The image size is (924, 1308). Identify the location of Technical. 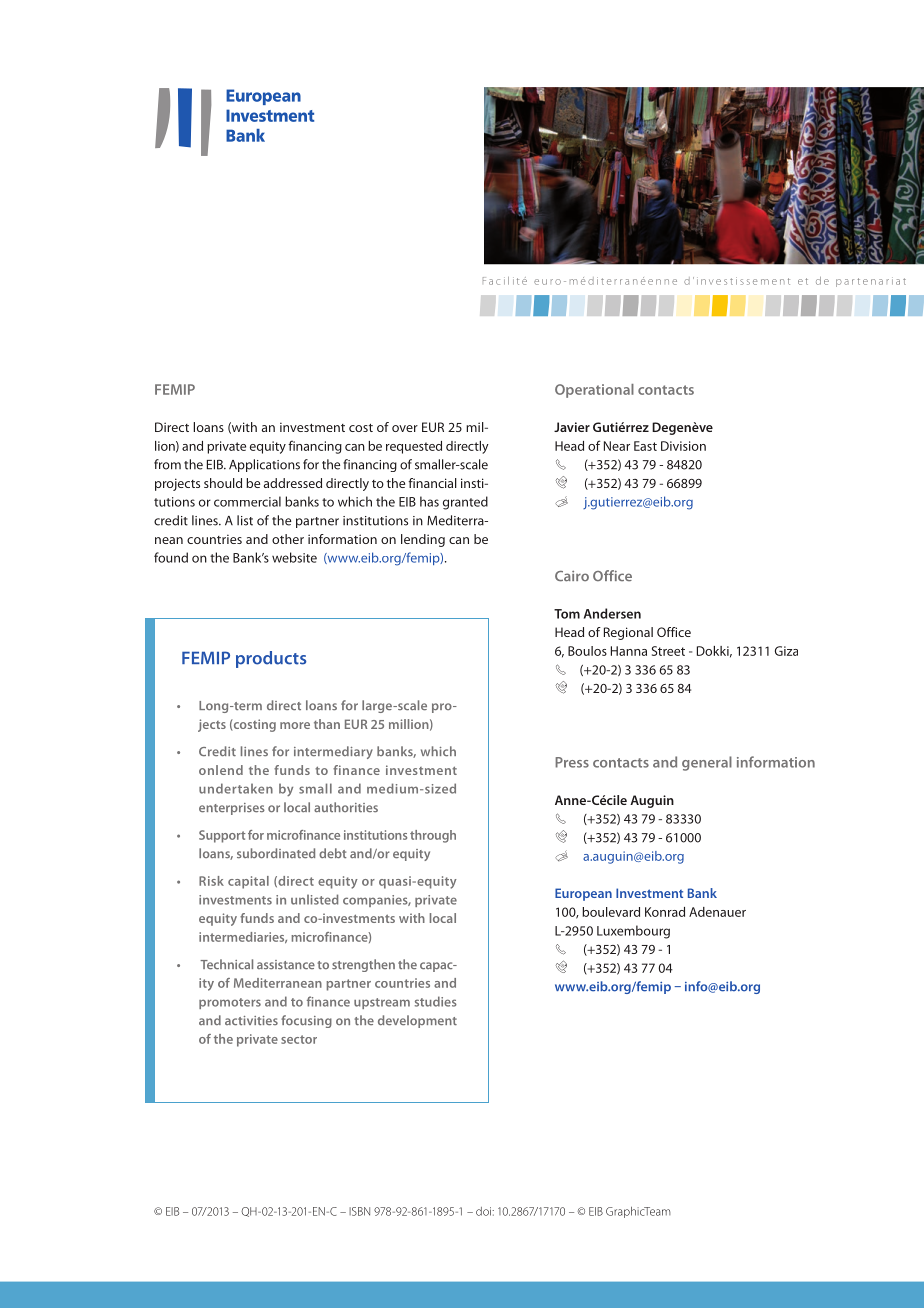
(226, 964).
